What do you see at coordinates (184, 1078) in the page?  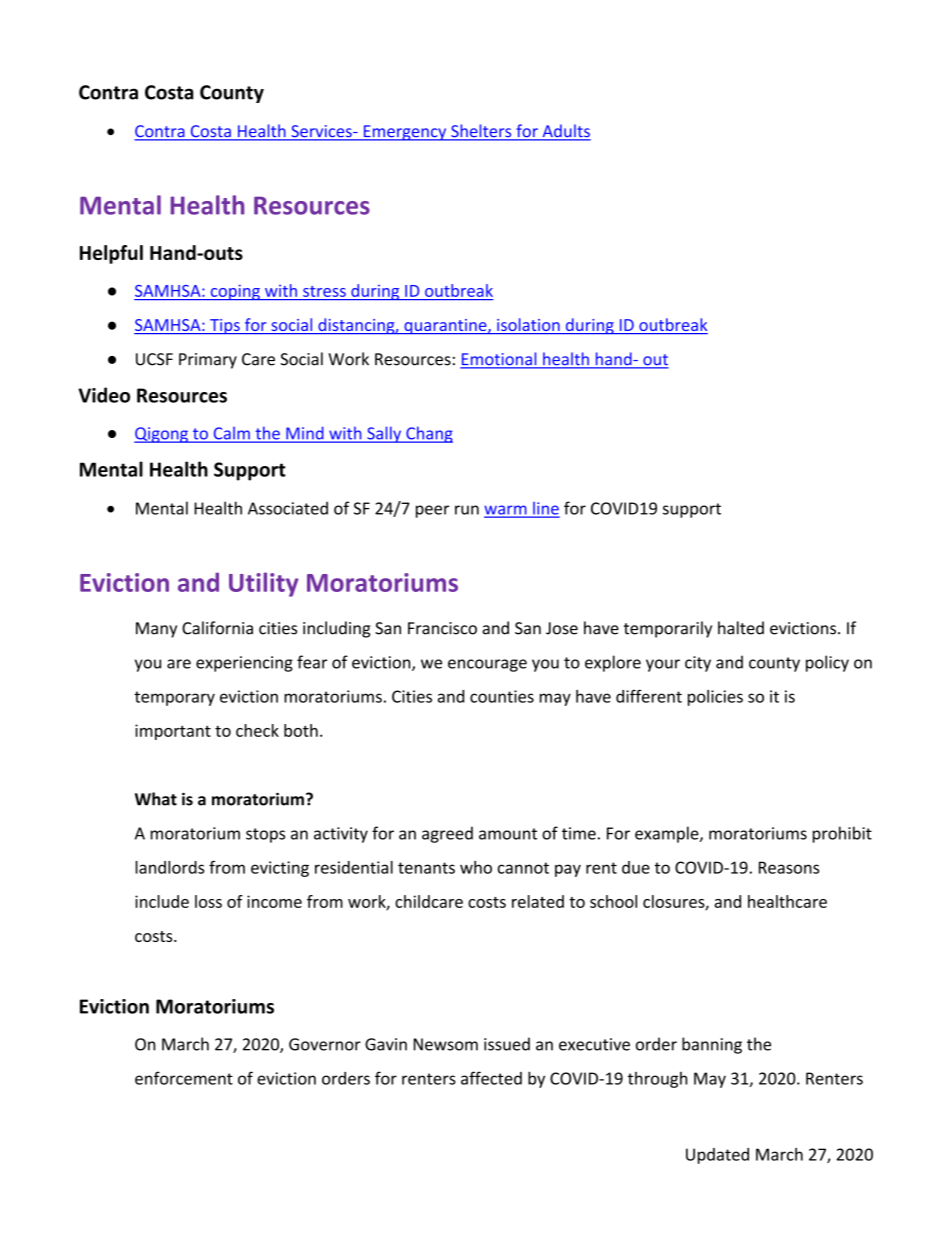 I see `enforcement` at bounding box center [184, 1078].
